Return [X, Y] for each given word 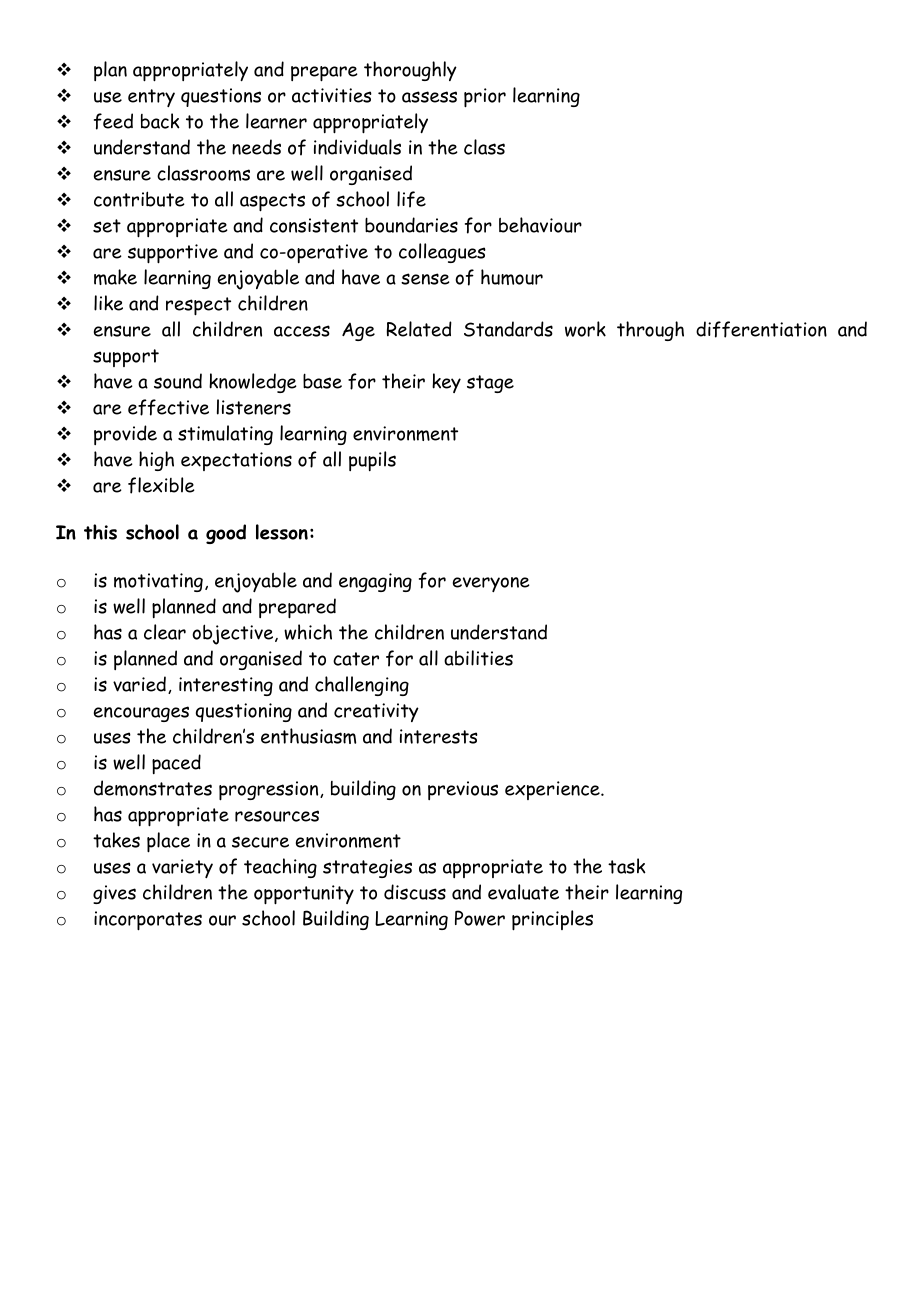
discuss [415, 892]
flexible [161, 485]
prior [485, 98]
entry [151, 98]
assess [429, 97]
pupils [372, 461]
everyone [491, 584]
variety [182, 868]
